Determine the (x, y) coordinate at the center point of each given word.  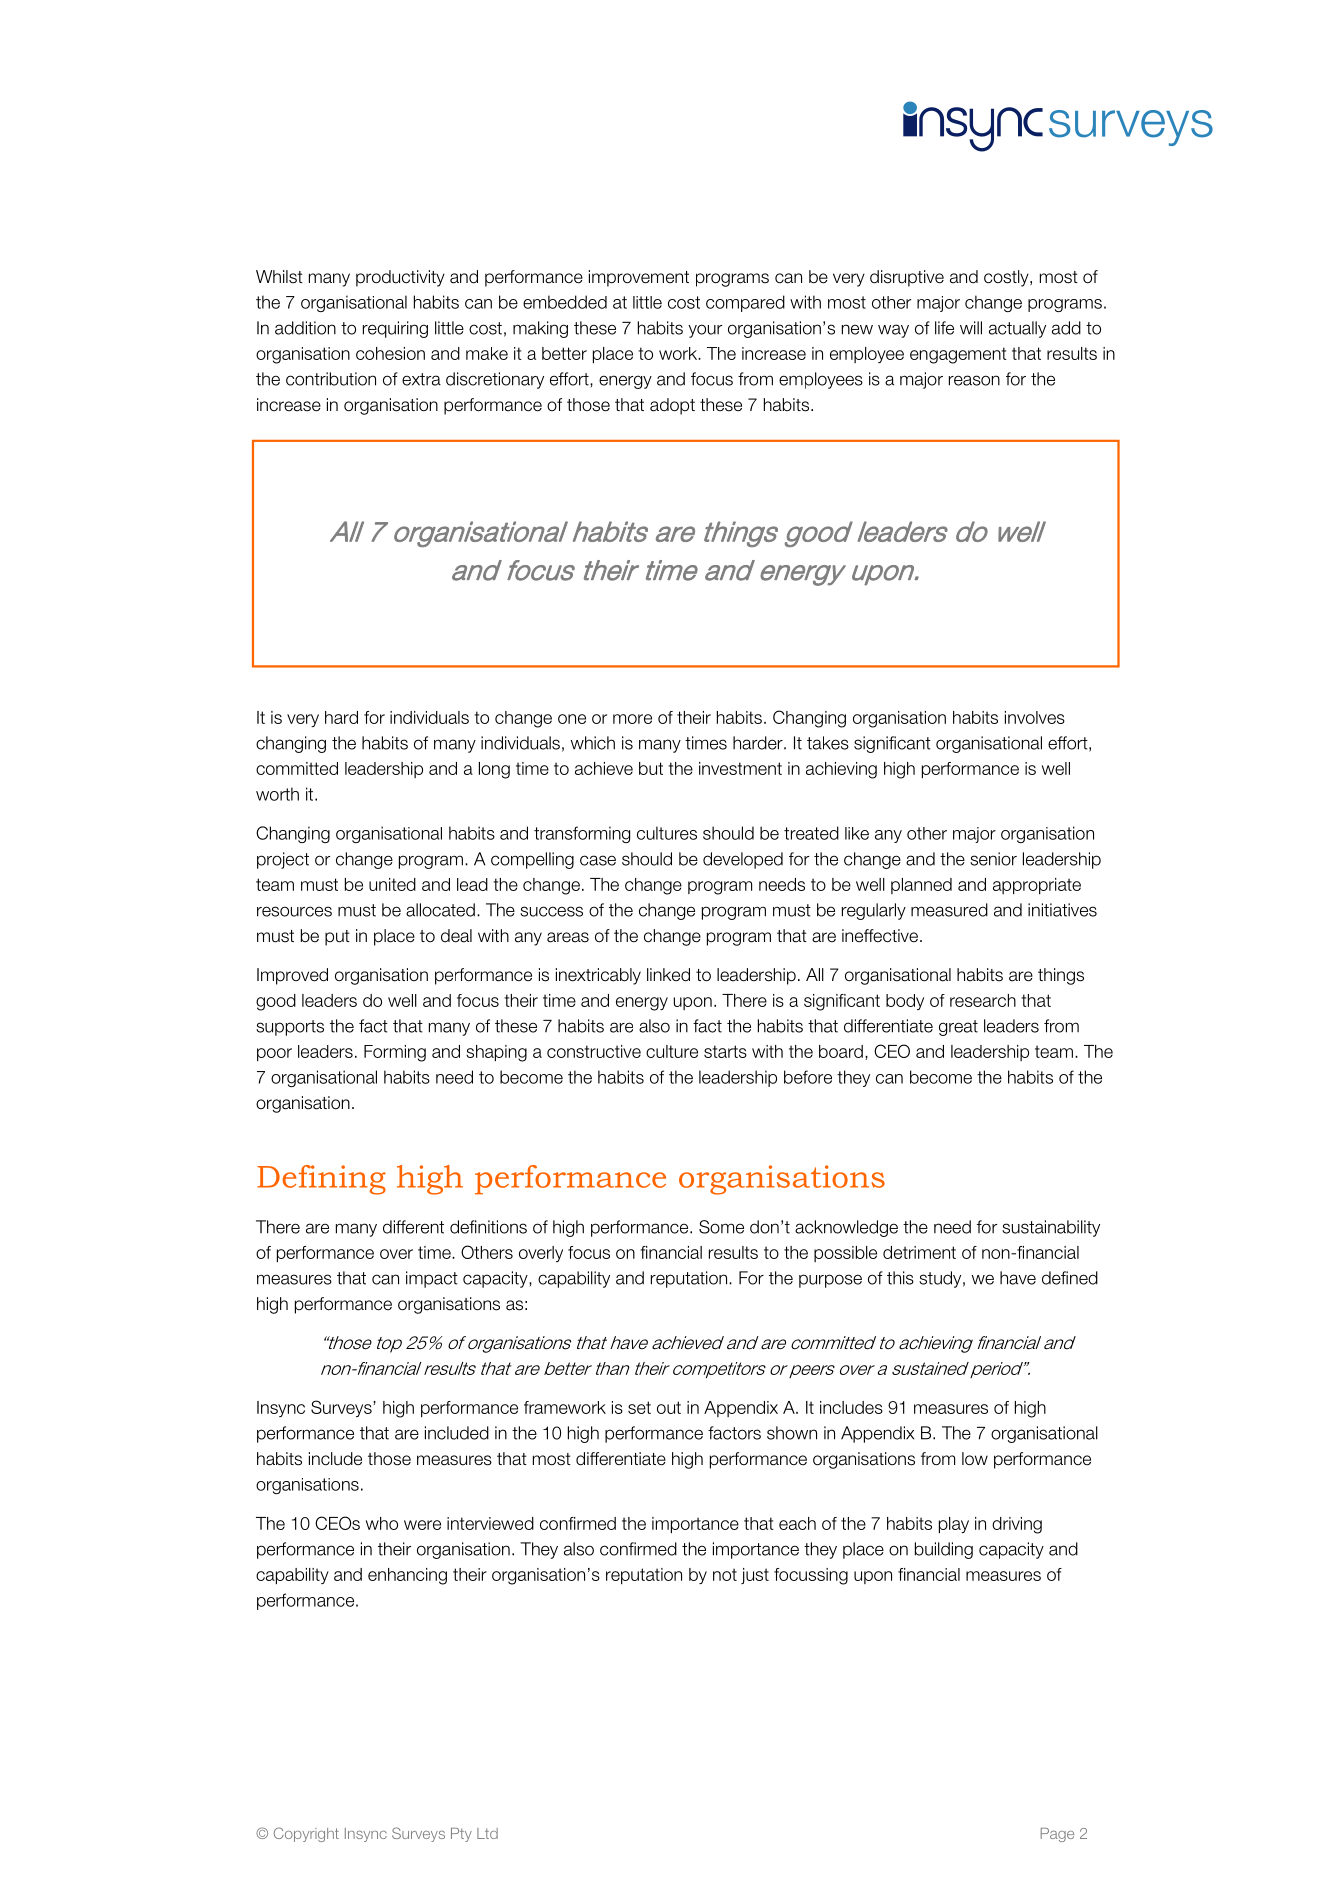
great (958, 1028)
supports (290, 1028)
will (971, 328)
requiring (395, 329)
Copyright (306, 1834)
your (705, 331)
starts (725, 1051)
